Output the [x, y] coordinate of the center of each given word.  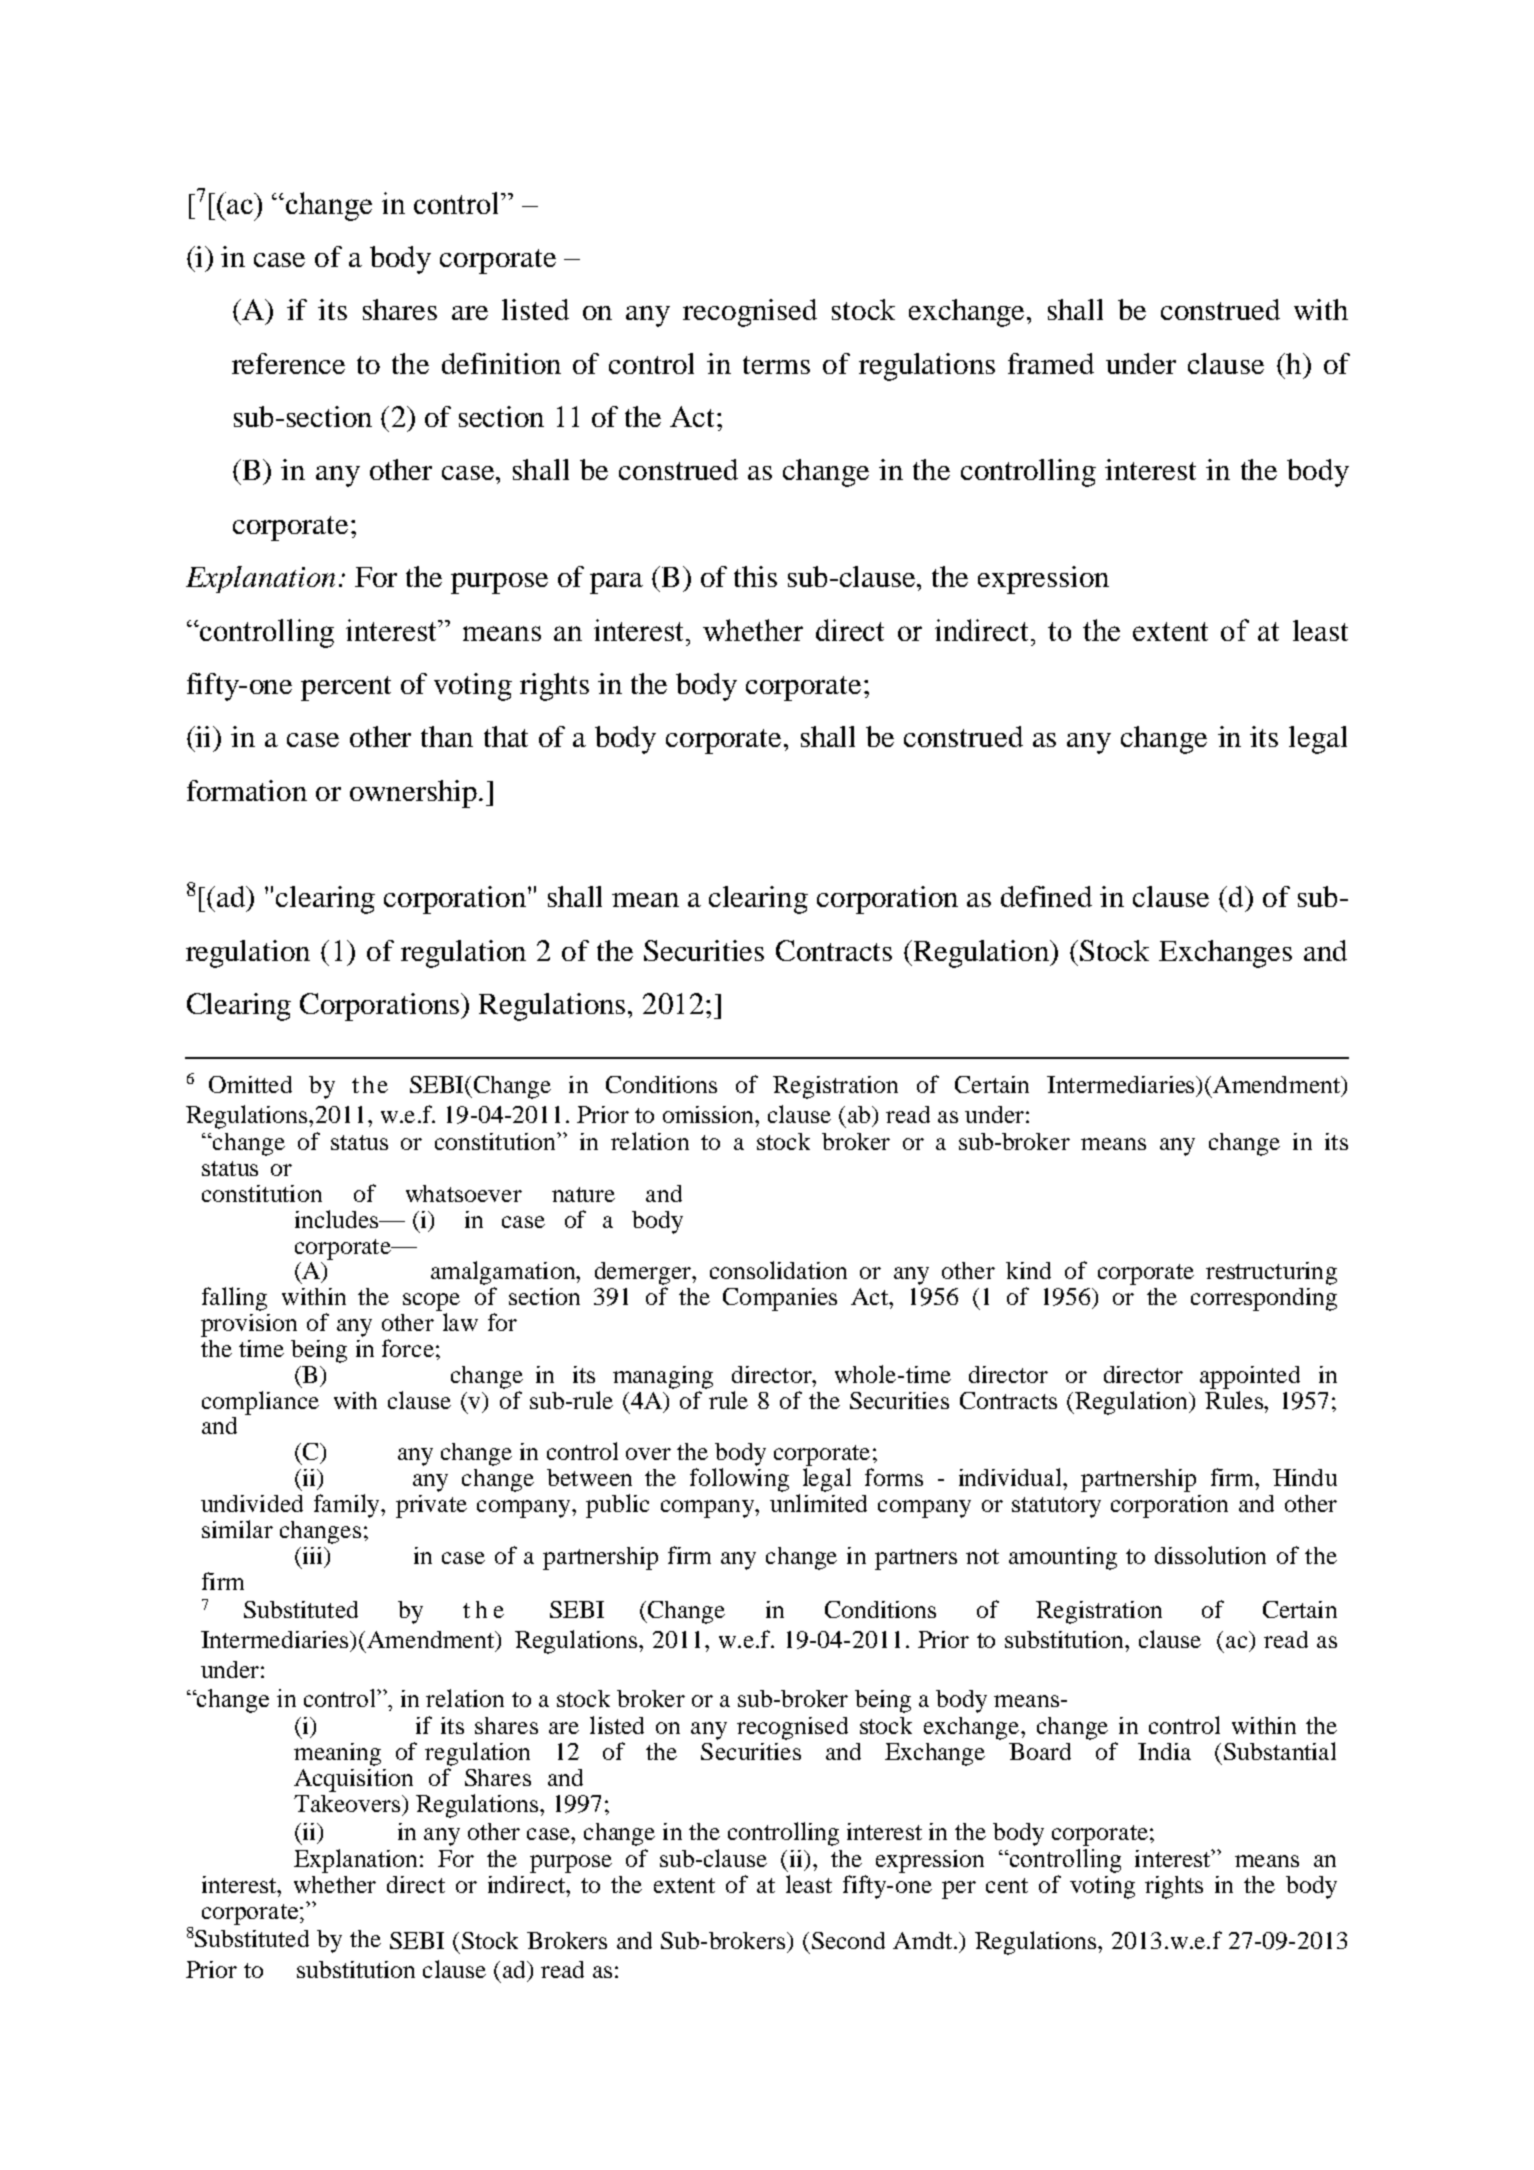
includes [338, 1219]
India [1164, 1751]
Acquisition [353, 1780]
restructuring [1271, 1273]
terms [776, 365]
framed [1051, 363]
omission [709, 1114]
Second [848, 1940]
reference [288, 363]
